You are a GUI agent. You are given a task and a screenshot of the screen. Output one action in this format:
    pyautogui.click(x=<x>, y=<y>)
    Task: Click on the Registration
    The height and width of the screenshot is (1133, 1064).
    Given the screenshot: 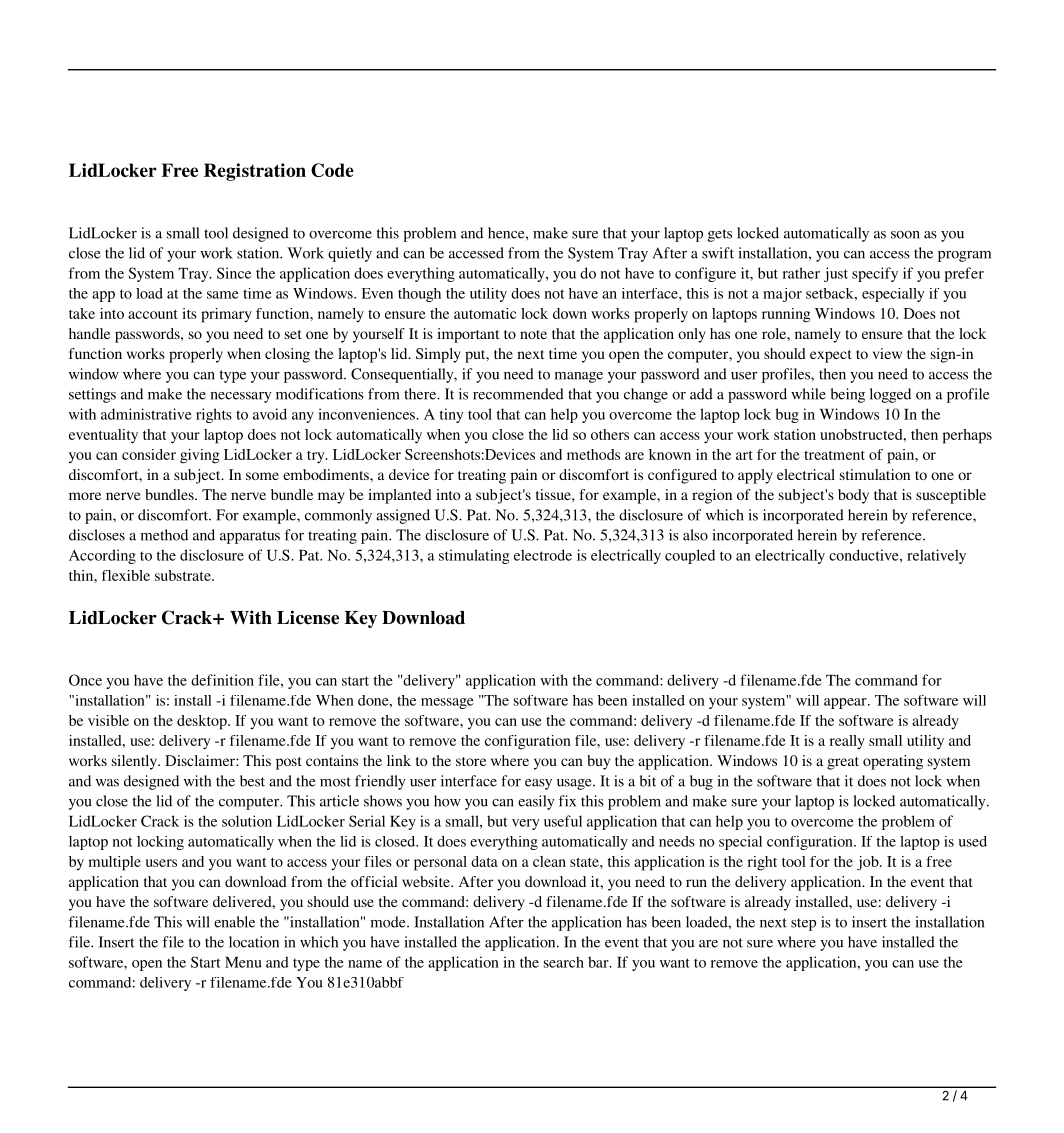 What is the action you would take?
    pyautogui.click(x=255, y=172)
